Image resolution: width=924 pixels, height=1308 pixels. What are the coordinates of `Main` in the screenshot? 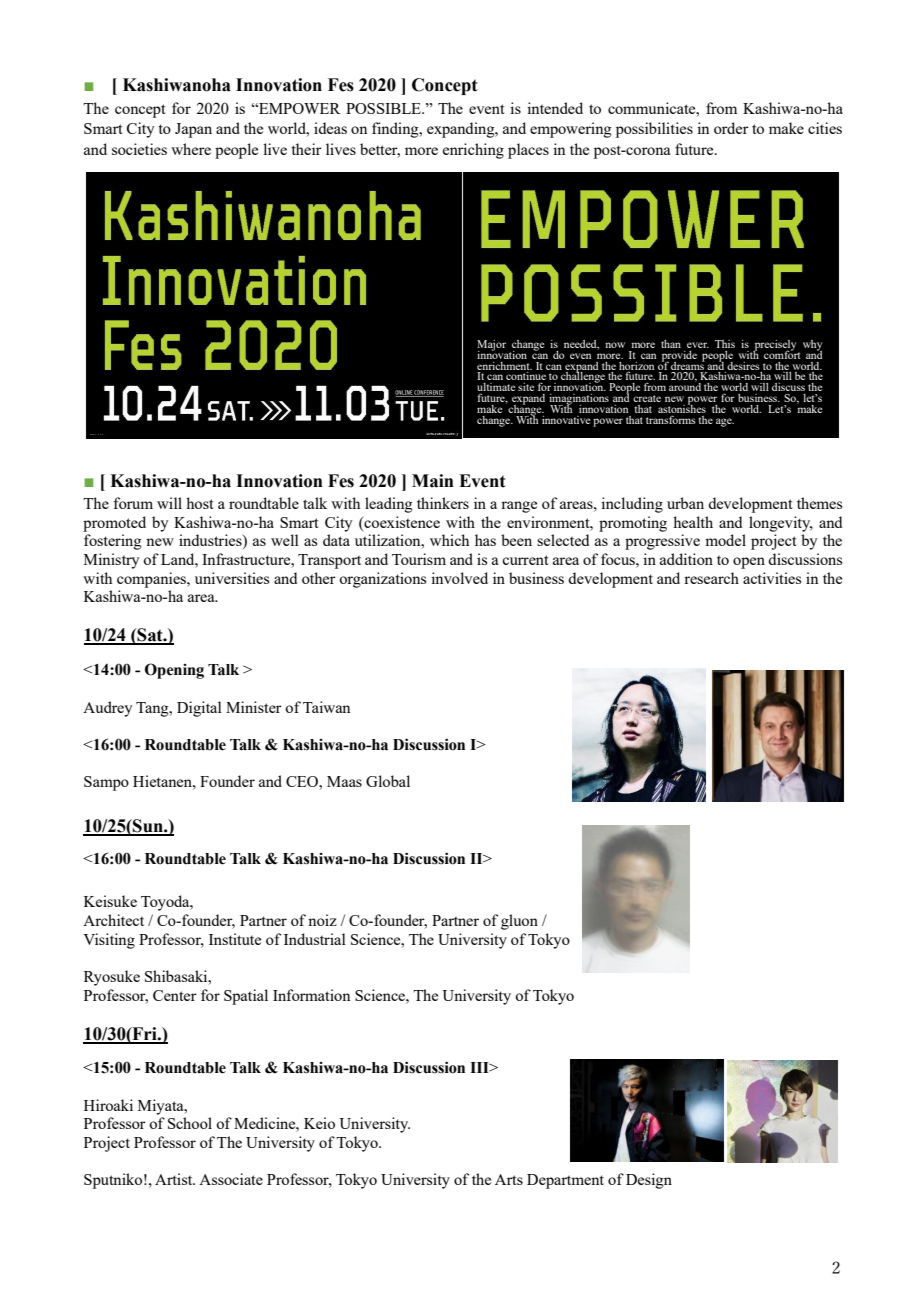 It's located at (433, 481).
